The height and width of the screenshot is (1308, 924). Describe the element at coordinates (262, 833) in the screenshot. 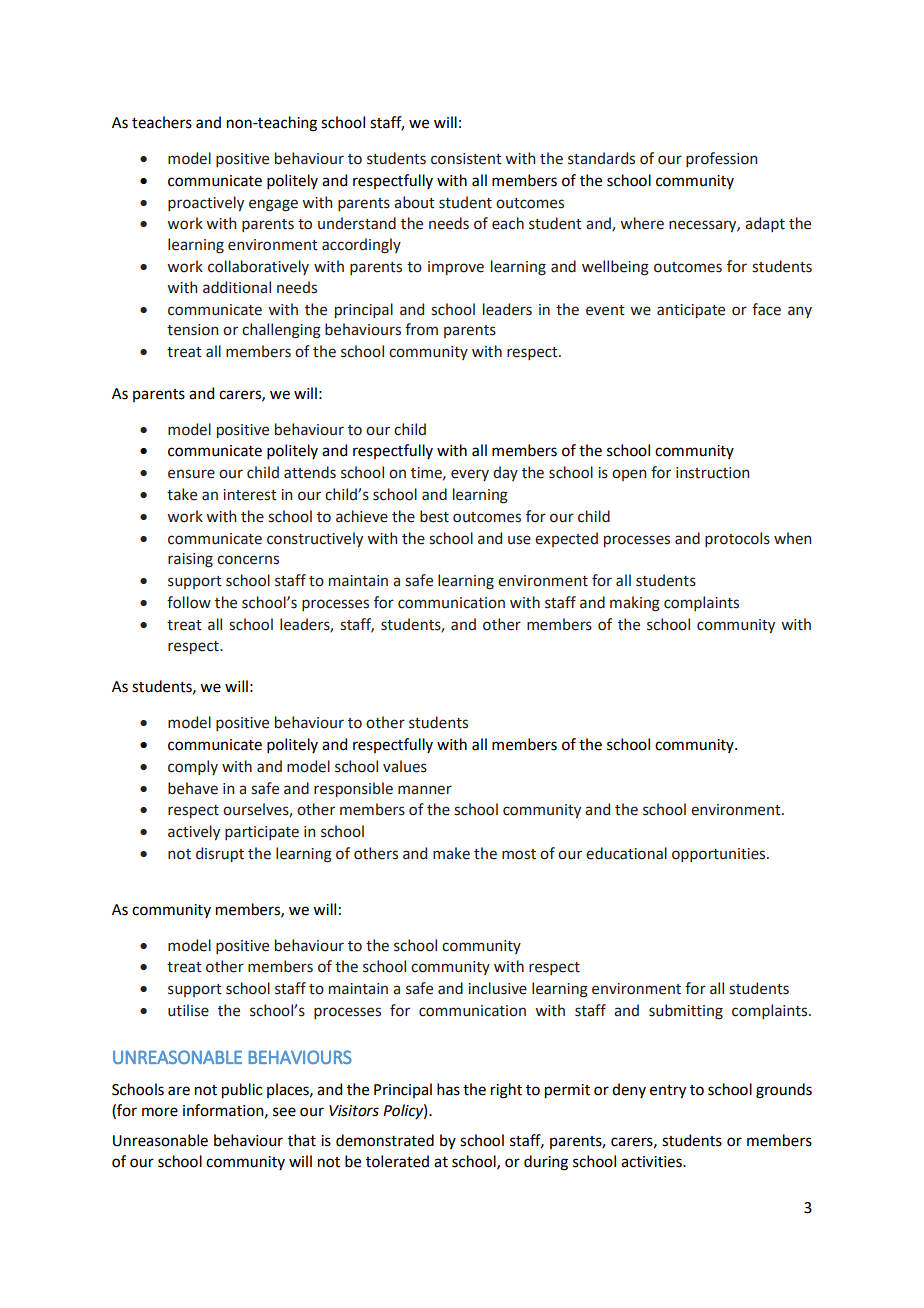

I see `participate` at that location.
